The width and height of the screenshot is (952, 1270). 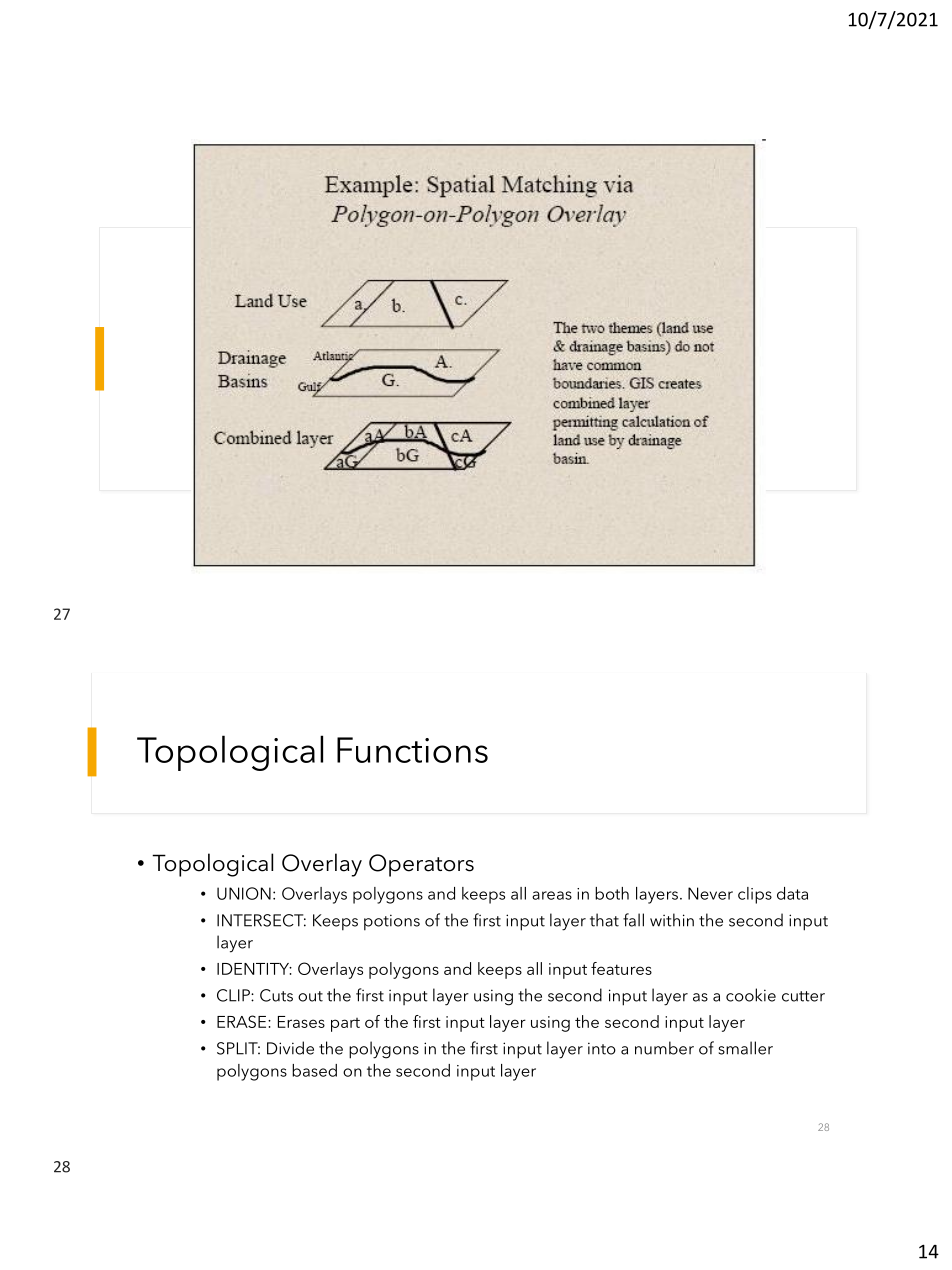 I want to click on Never, so click(x=710, y=893).
